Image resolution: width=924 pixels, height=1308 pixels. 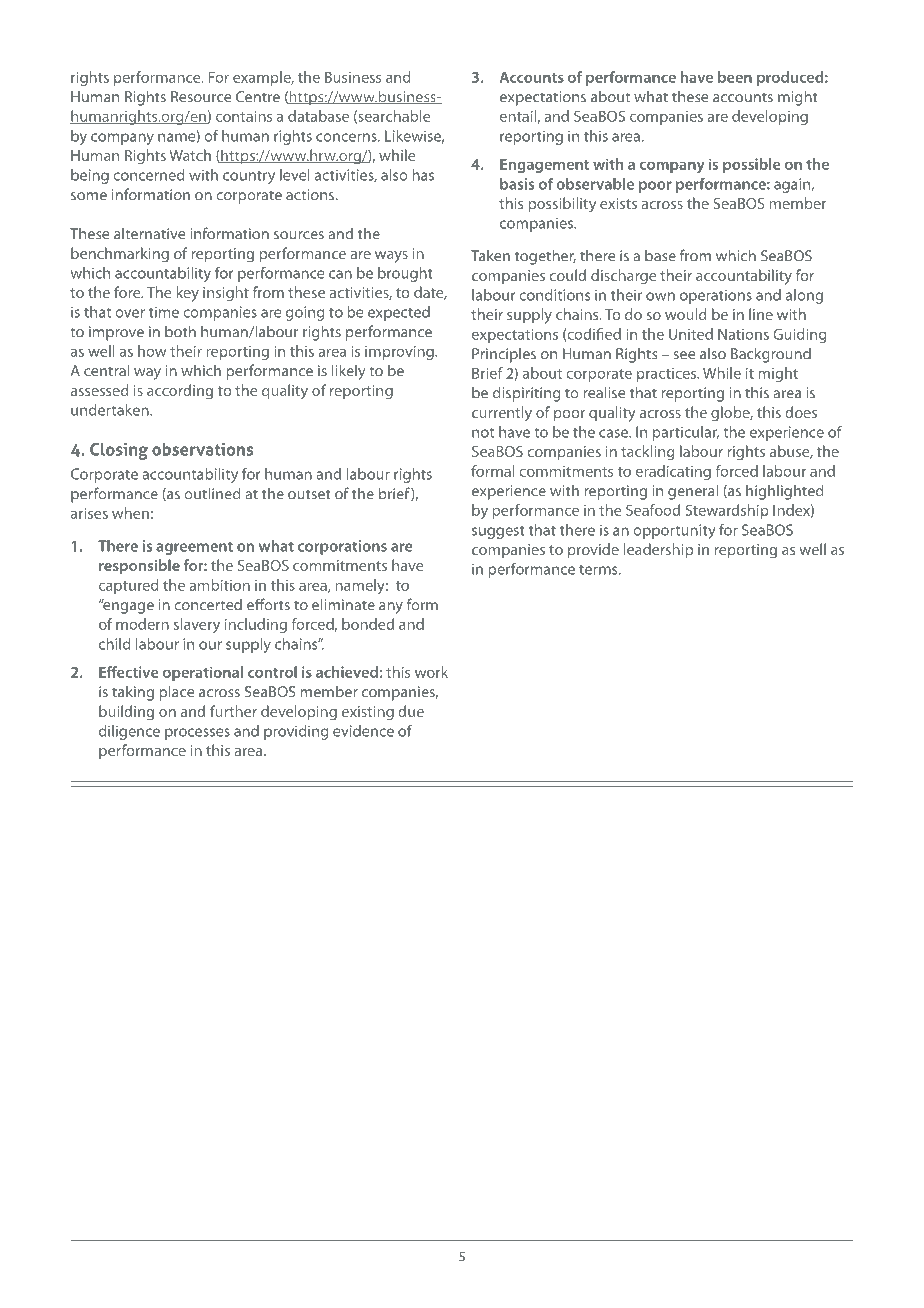 I want to click on Stewardship, so click(x=727, y=511).
